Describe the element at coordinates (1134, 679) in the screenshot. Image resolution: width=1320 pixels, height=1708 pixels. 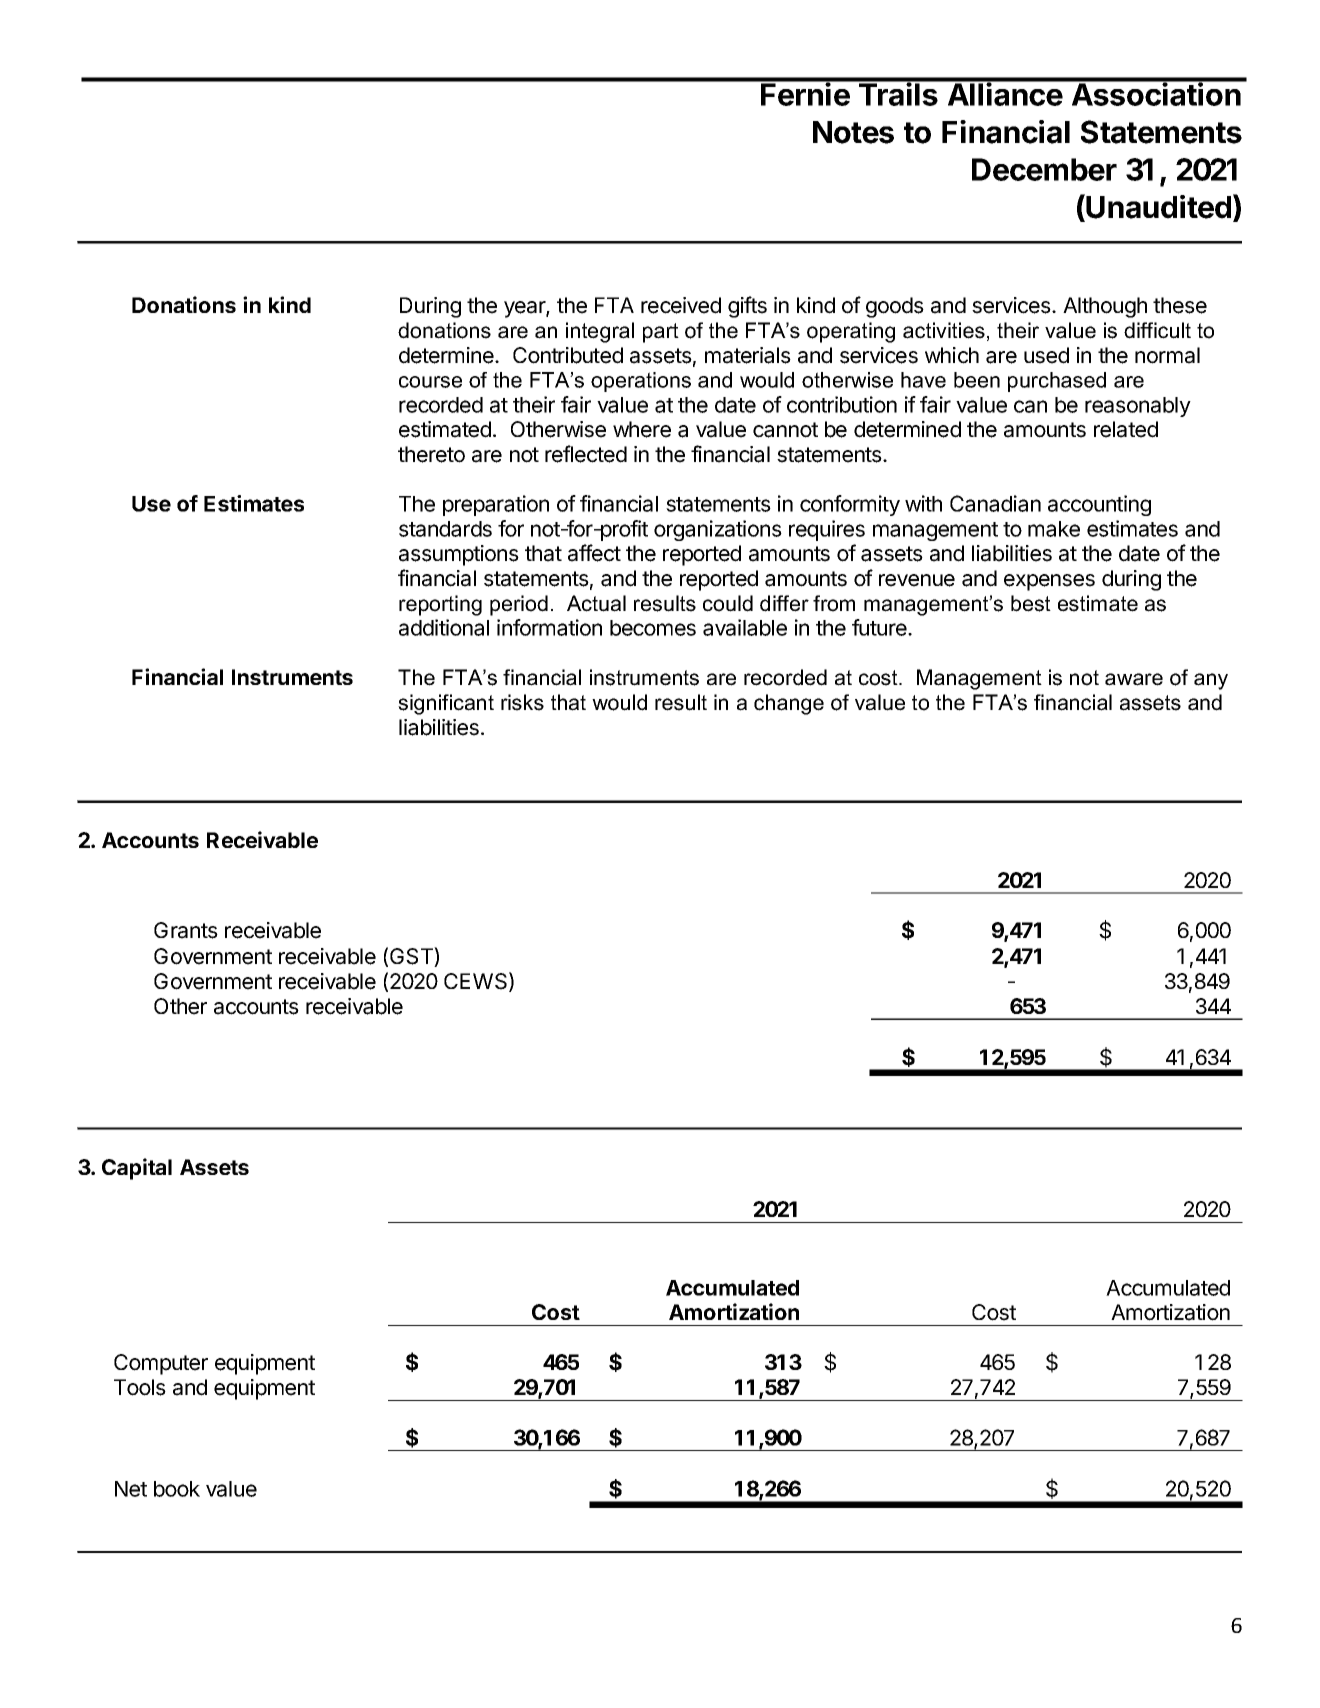
I see `aware` at that location.
